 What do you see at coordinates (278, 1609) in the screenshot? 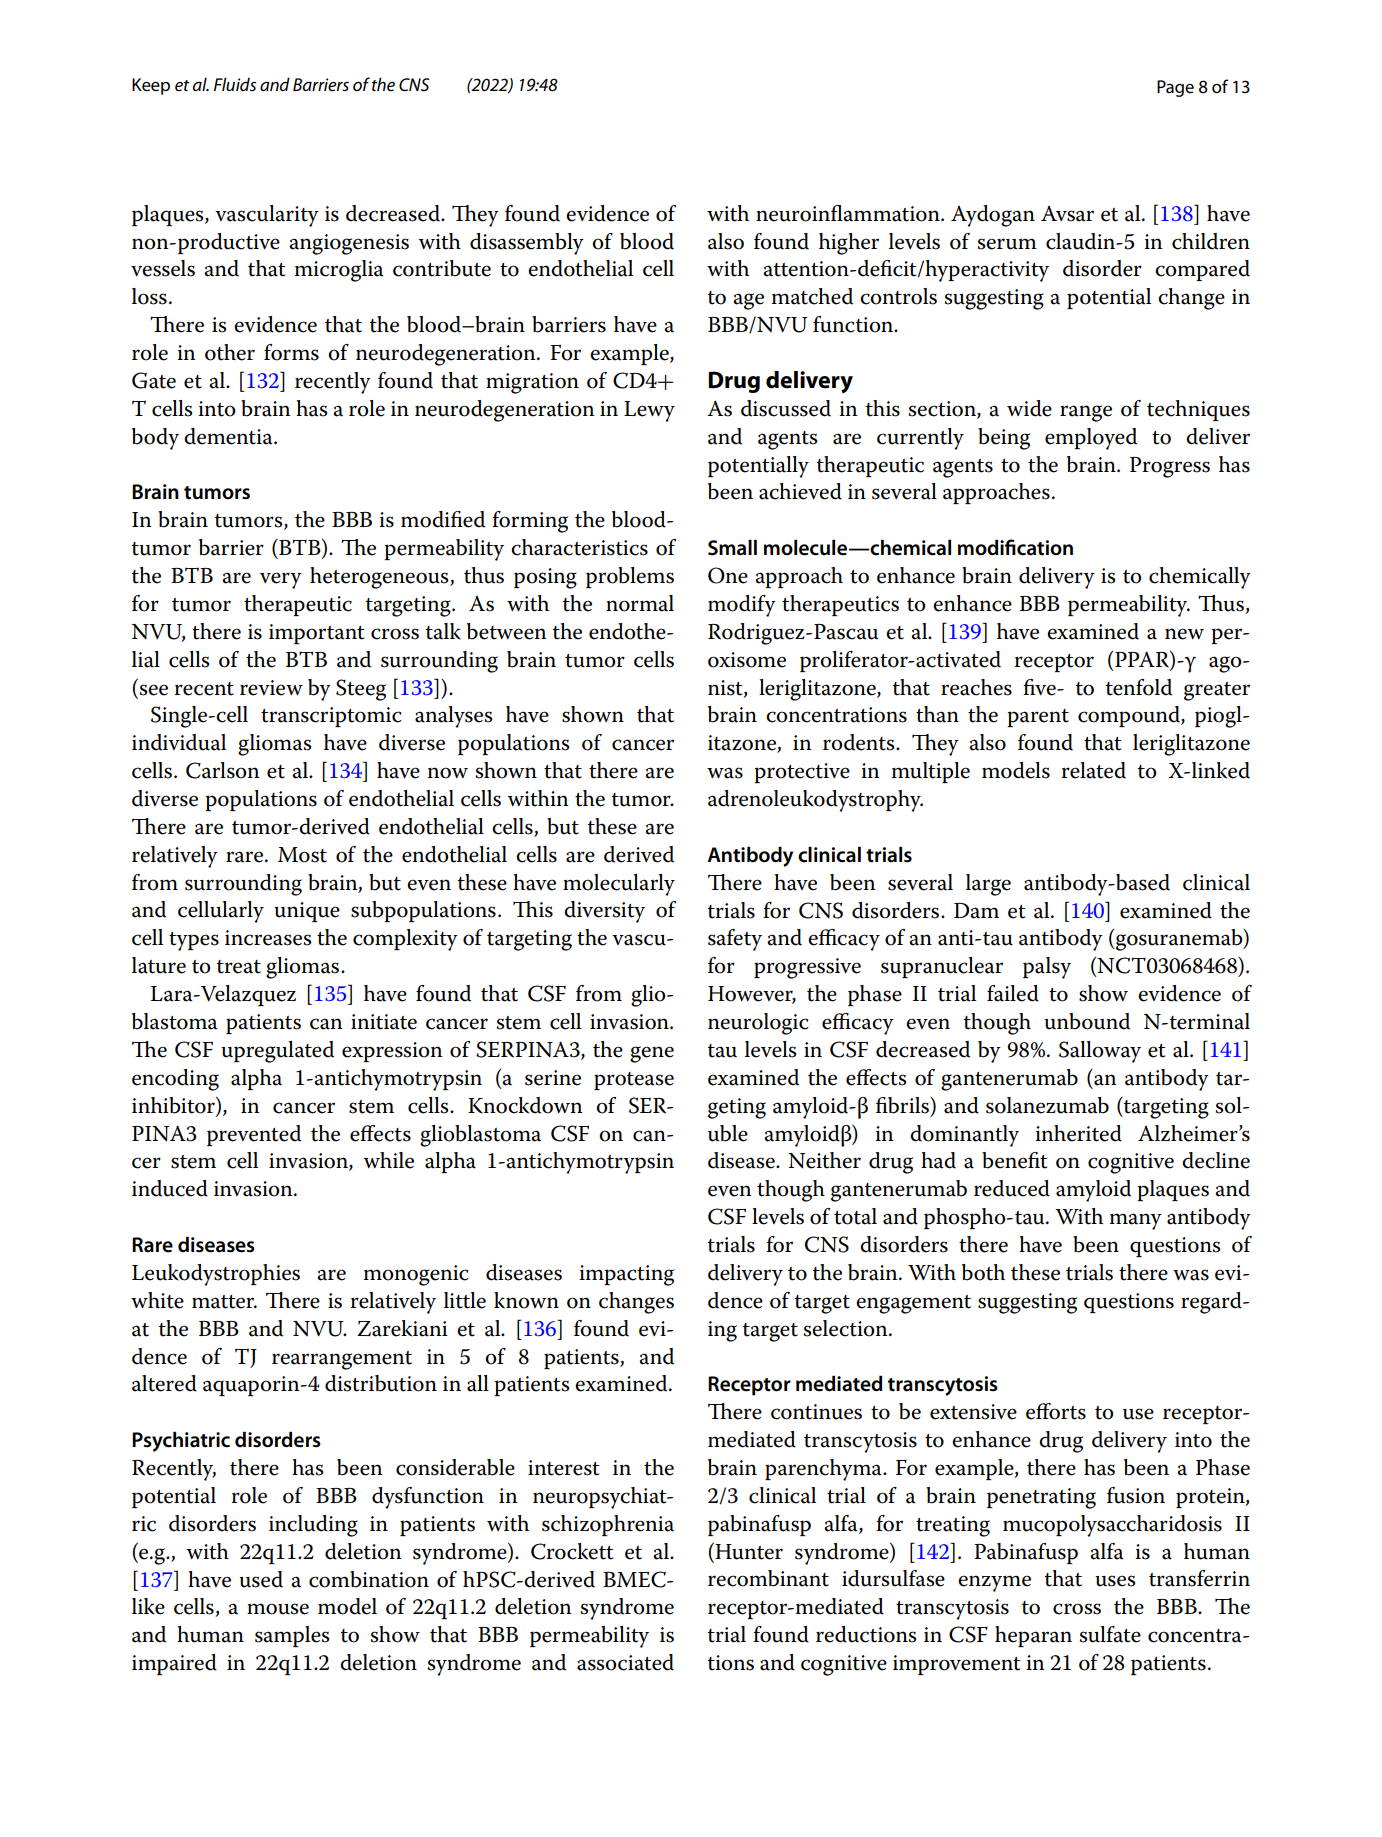
I see `mouse` at bounding box center [278, 1609].
